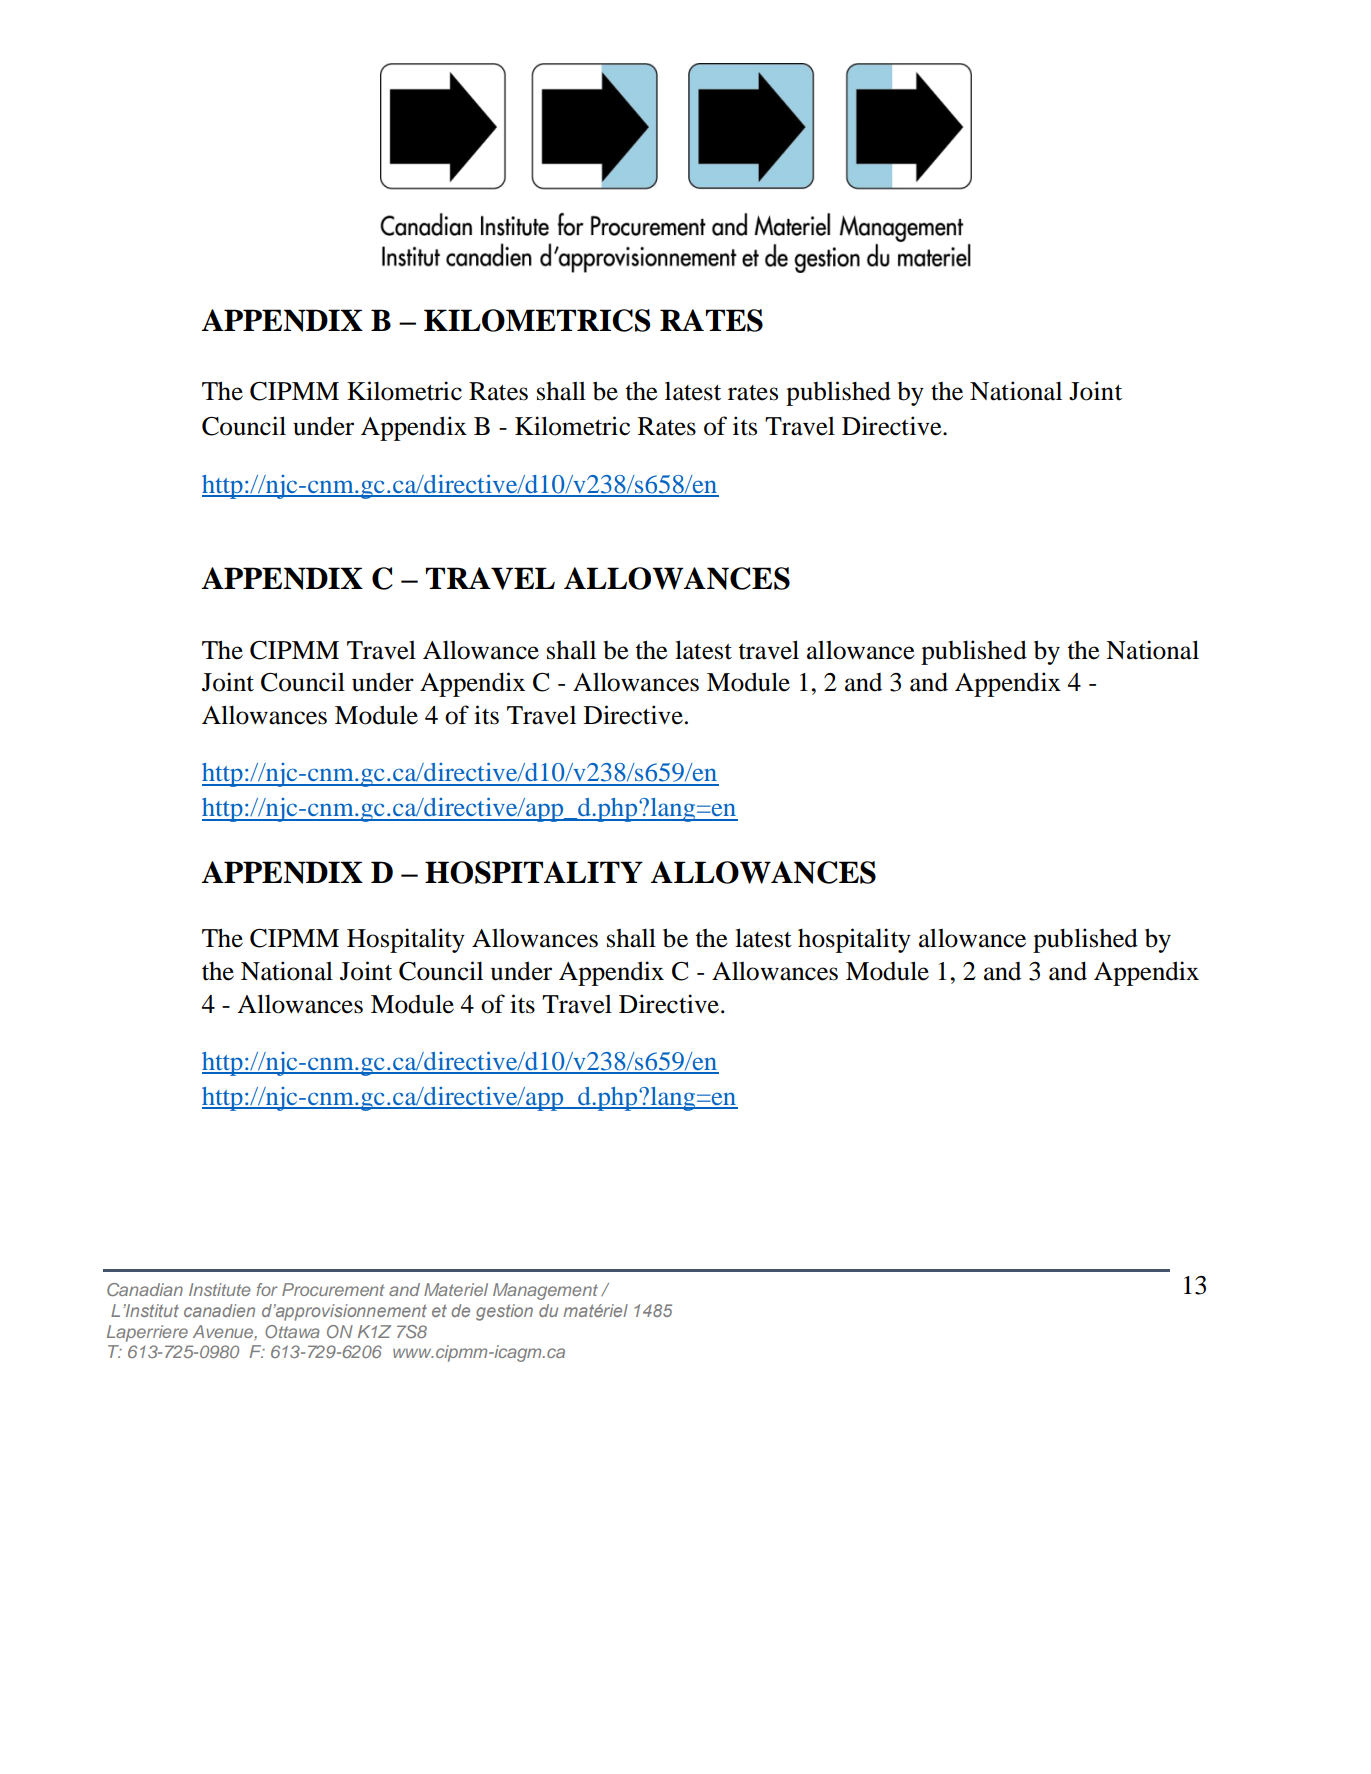 The image size is (1371, 1774). Describe the element at coordinates (219, 1310) in the document. I see `canadien` at that location.
